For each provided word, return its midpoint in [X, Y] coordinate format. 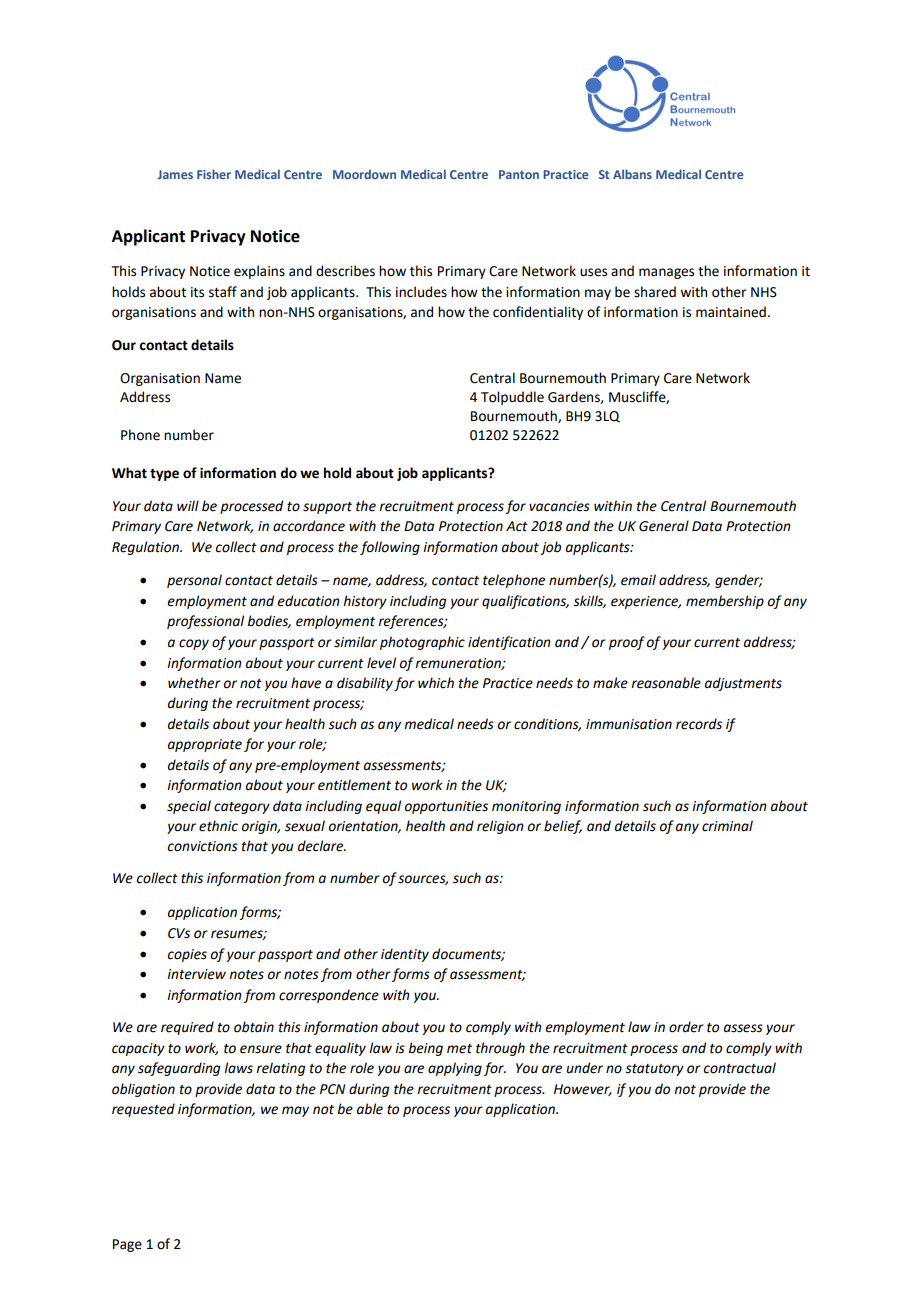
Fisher [214, 174]
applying [455, 1069]
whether [194, 683]
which [436, 683]
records [699, 724]
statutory [654, 1070]
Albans [632, 174]
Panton [519, 174]
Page [127, 1245]
